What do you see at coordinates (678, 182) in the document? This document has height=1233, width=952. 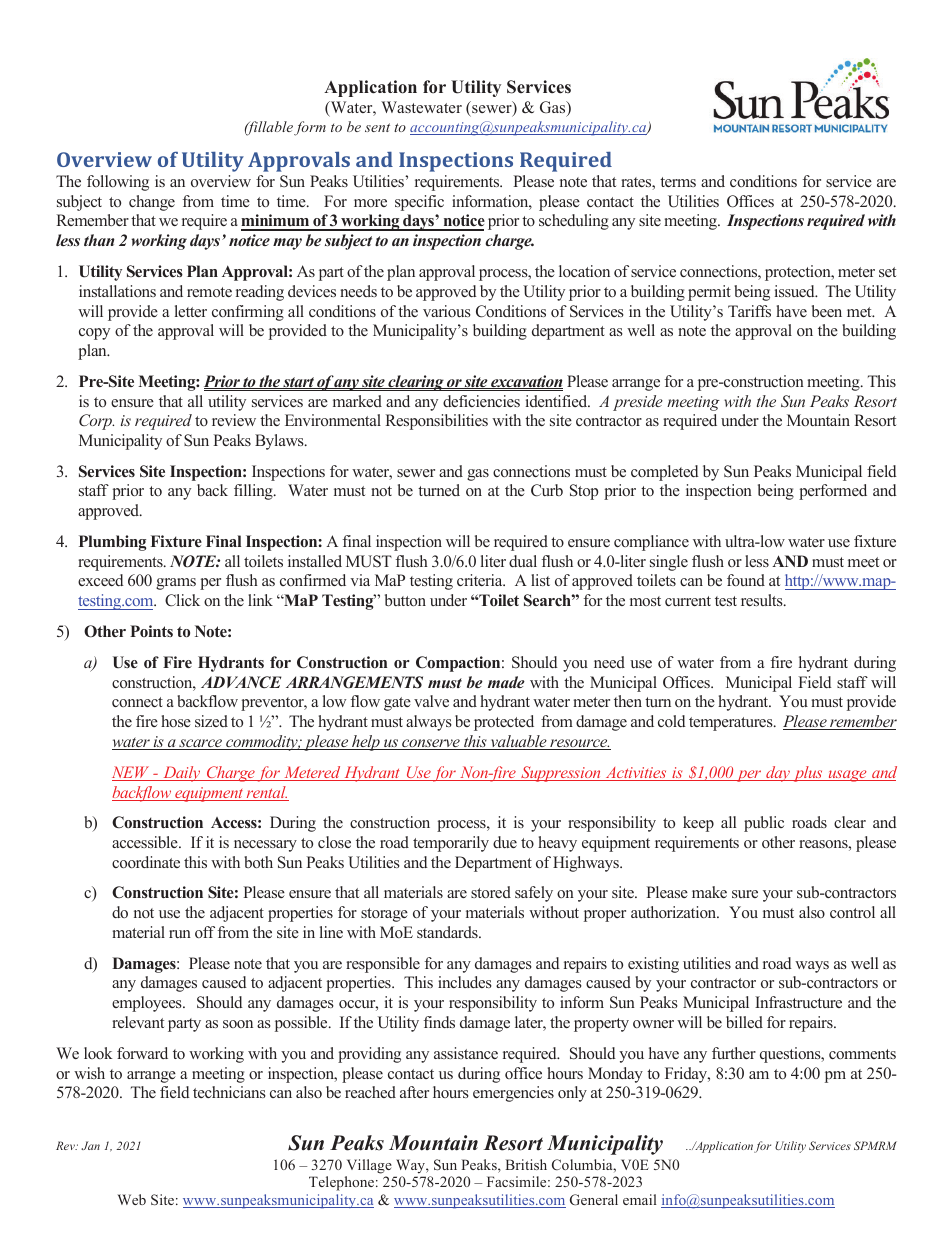 I see `terms` at bounding box center [678, 182].
